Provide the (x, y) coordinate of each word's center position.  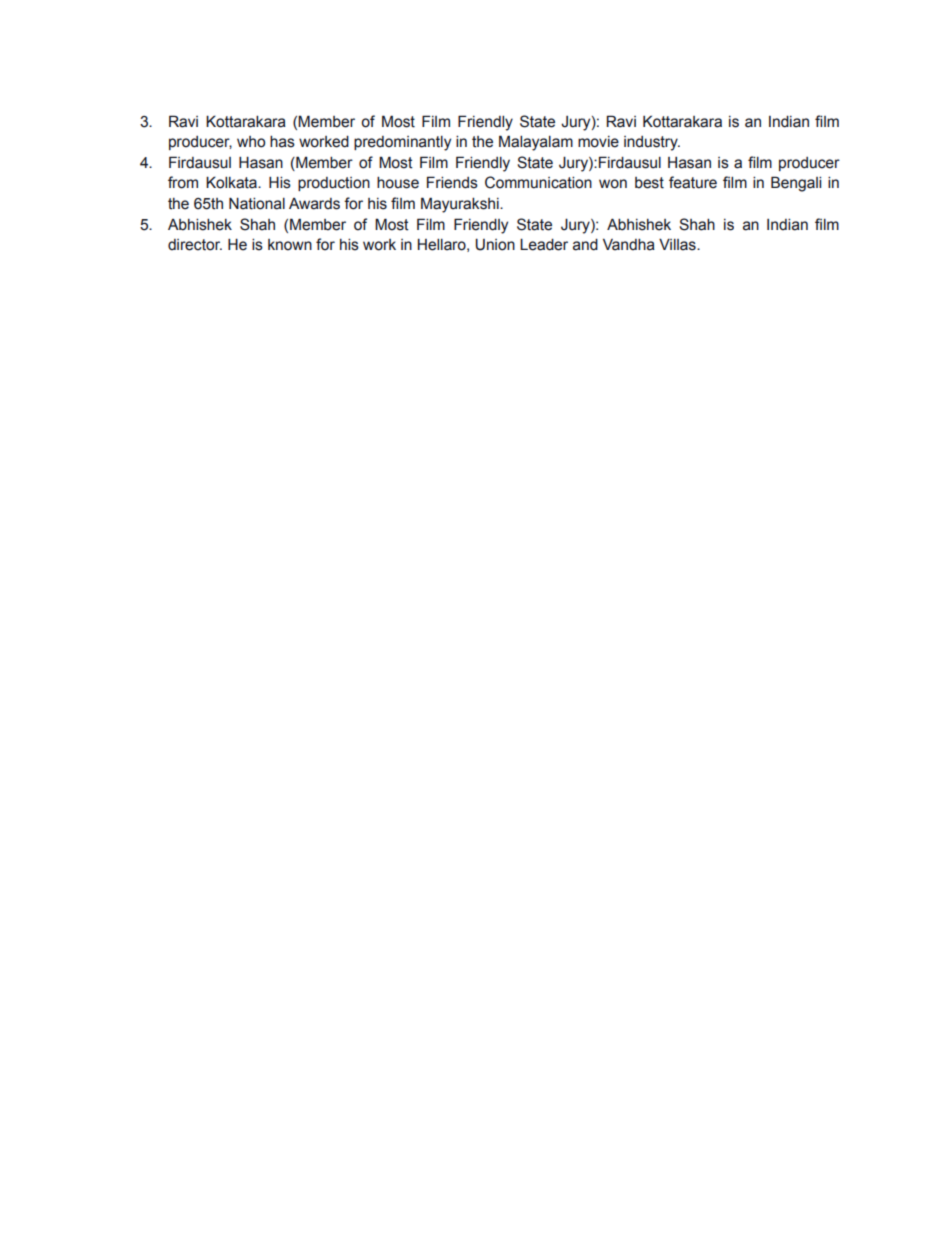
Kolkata (232, 182)
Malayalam (536, 143)
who (251, 142)
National (257, 204)
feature (693, 182)
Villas (678, 245)
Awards (314, 204)
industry (652, 143)
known (290, 245)
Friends (452, 182)
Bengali (796, 184)
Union (495, 245)
